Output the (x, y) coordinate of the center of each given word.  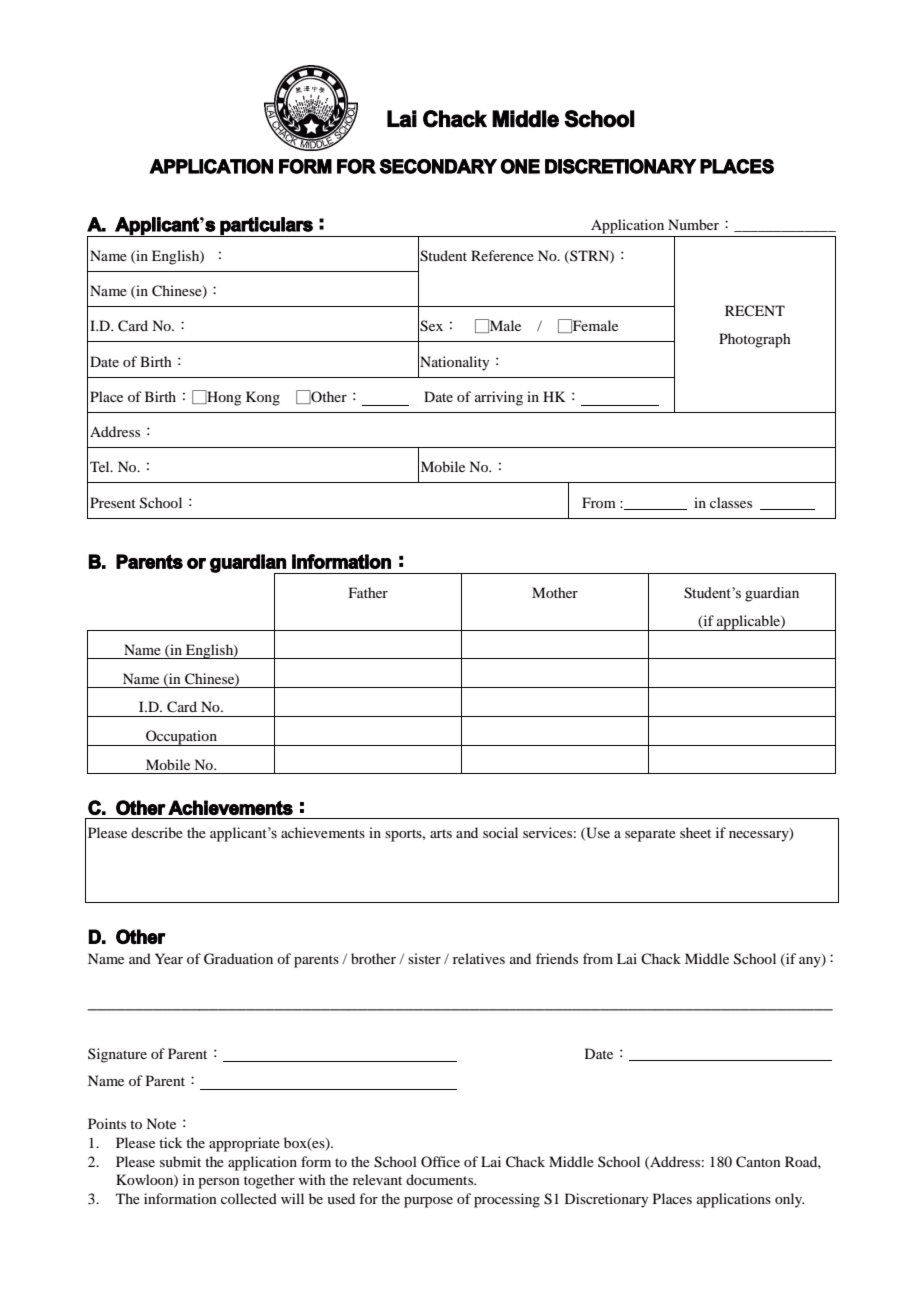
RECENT (755, 311)
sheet (695, 832)
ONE (520, 166)
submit (180, 1161)
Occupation (181, 738)
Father (368, 592)
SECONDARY (438, 166)
